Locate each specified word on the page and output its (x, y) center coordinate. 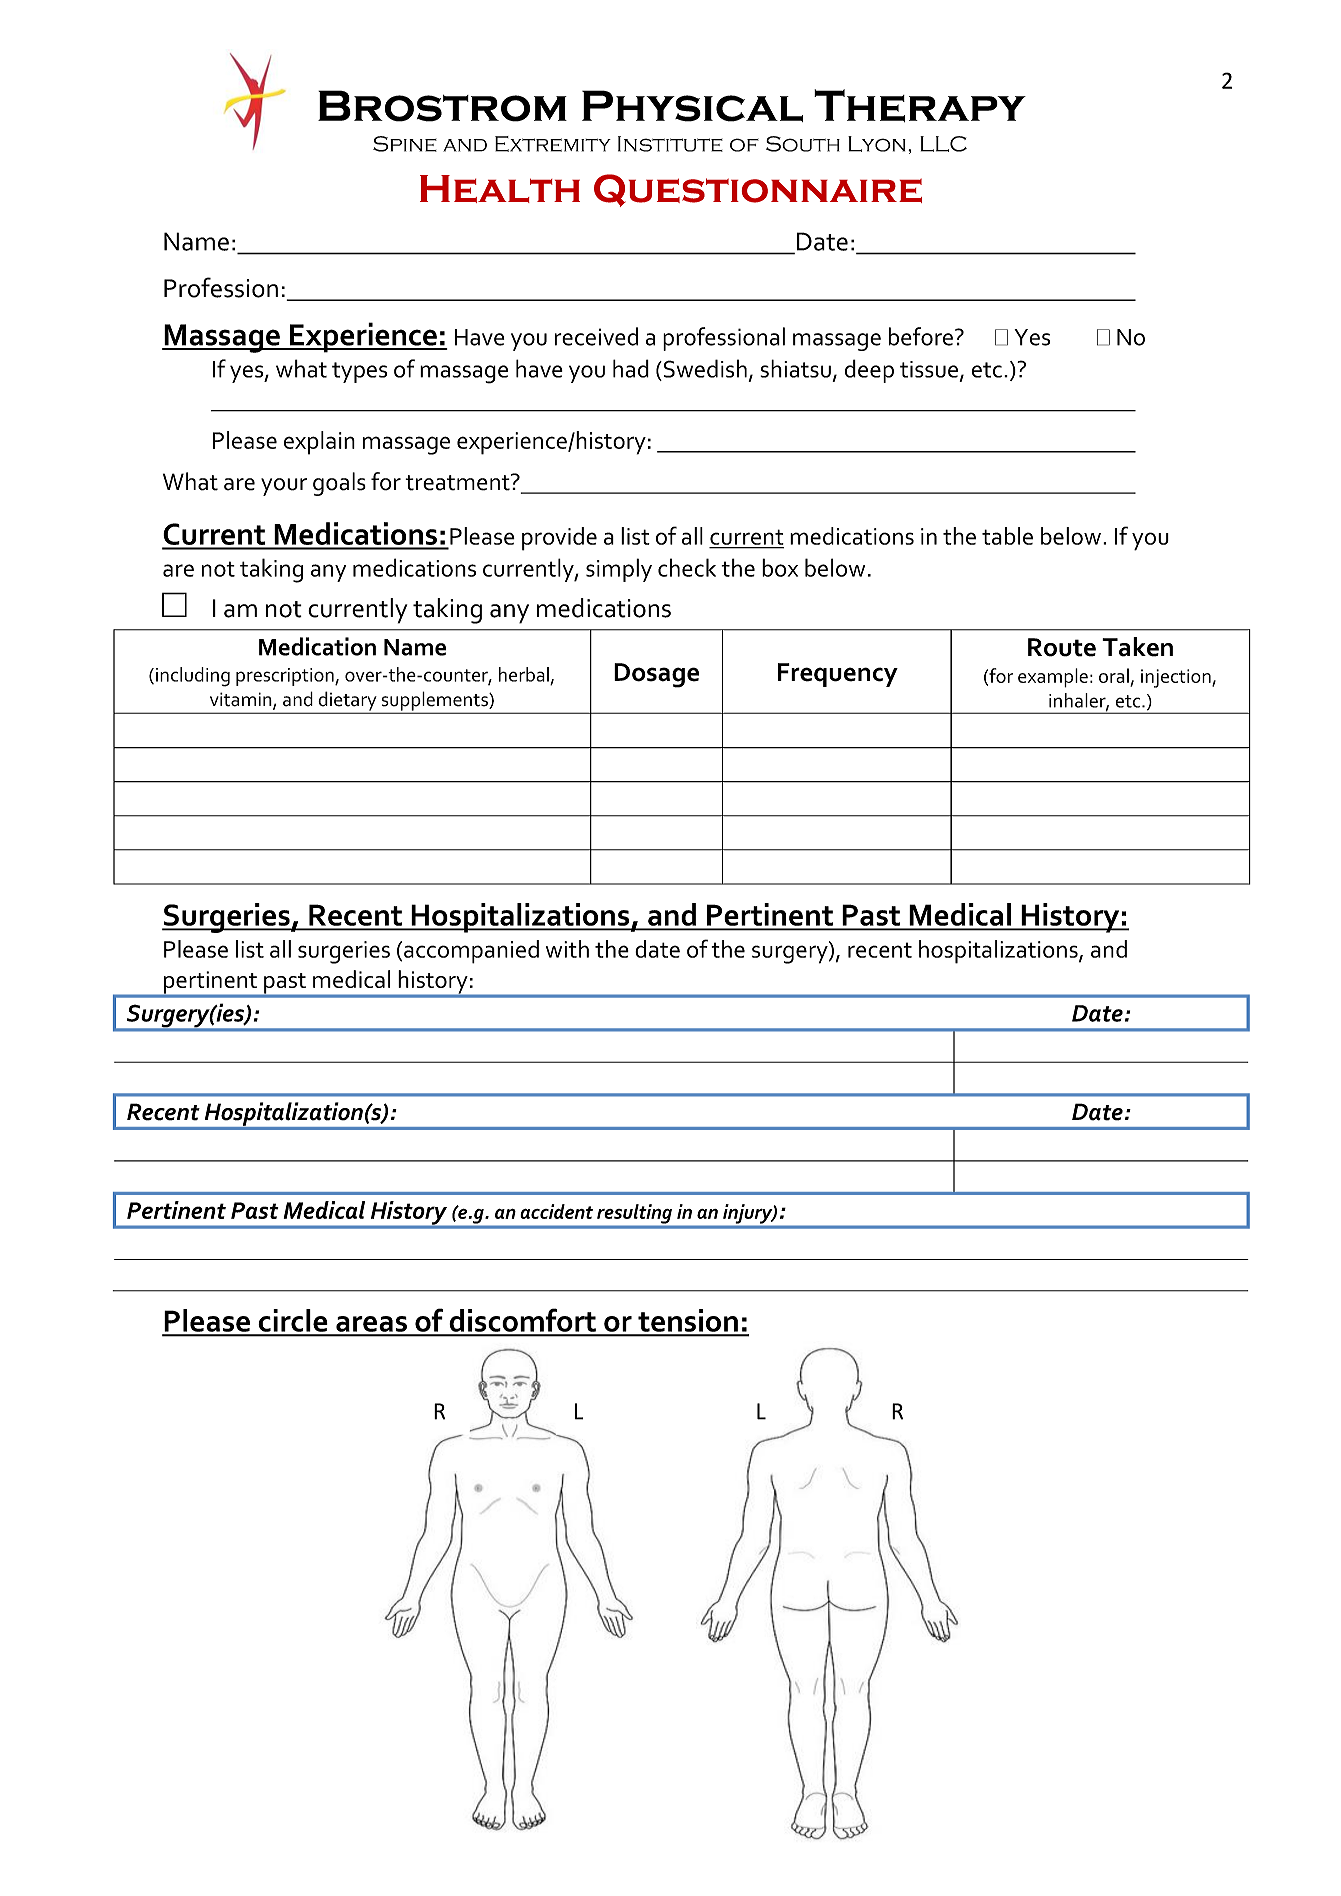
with (567, 949)
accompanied (471, 952)
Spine (405, 144)
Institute (670, 144)
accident (556, 1211)
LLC (943, 144)
